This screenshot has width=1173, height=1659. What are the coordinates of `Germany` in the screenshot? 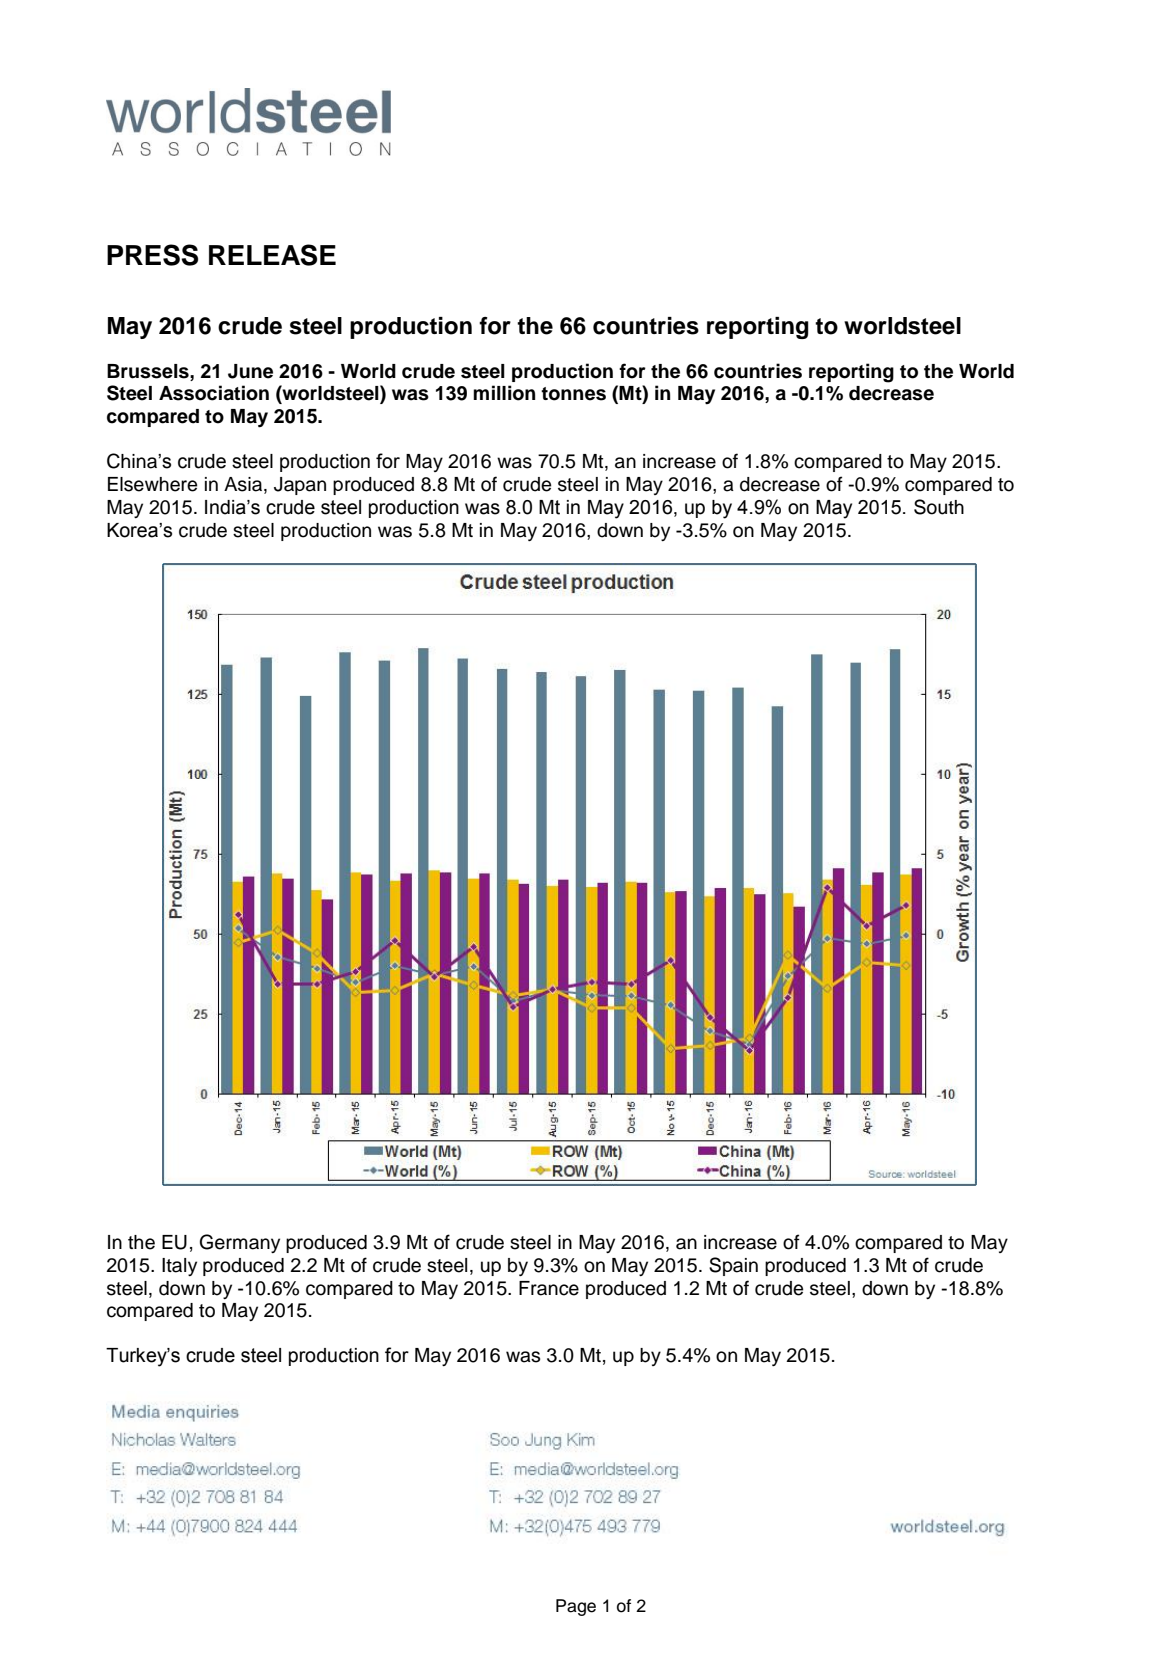 It's located at (240, 1243).
